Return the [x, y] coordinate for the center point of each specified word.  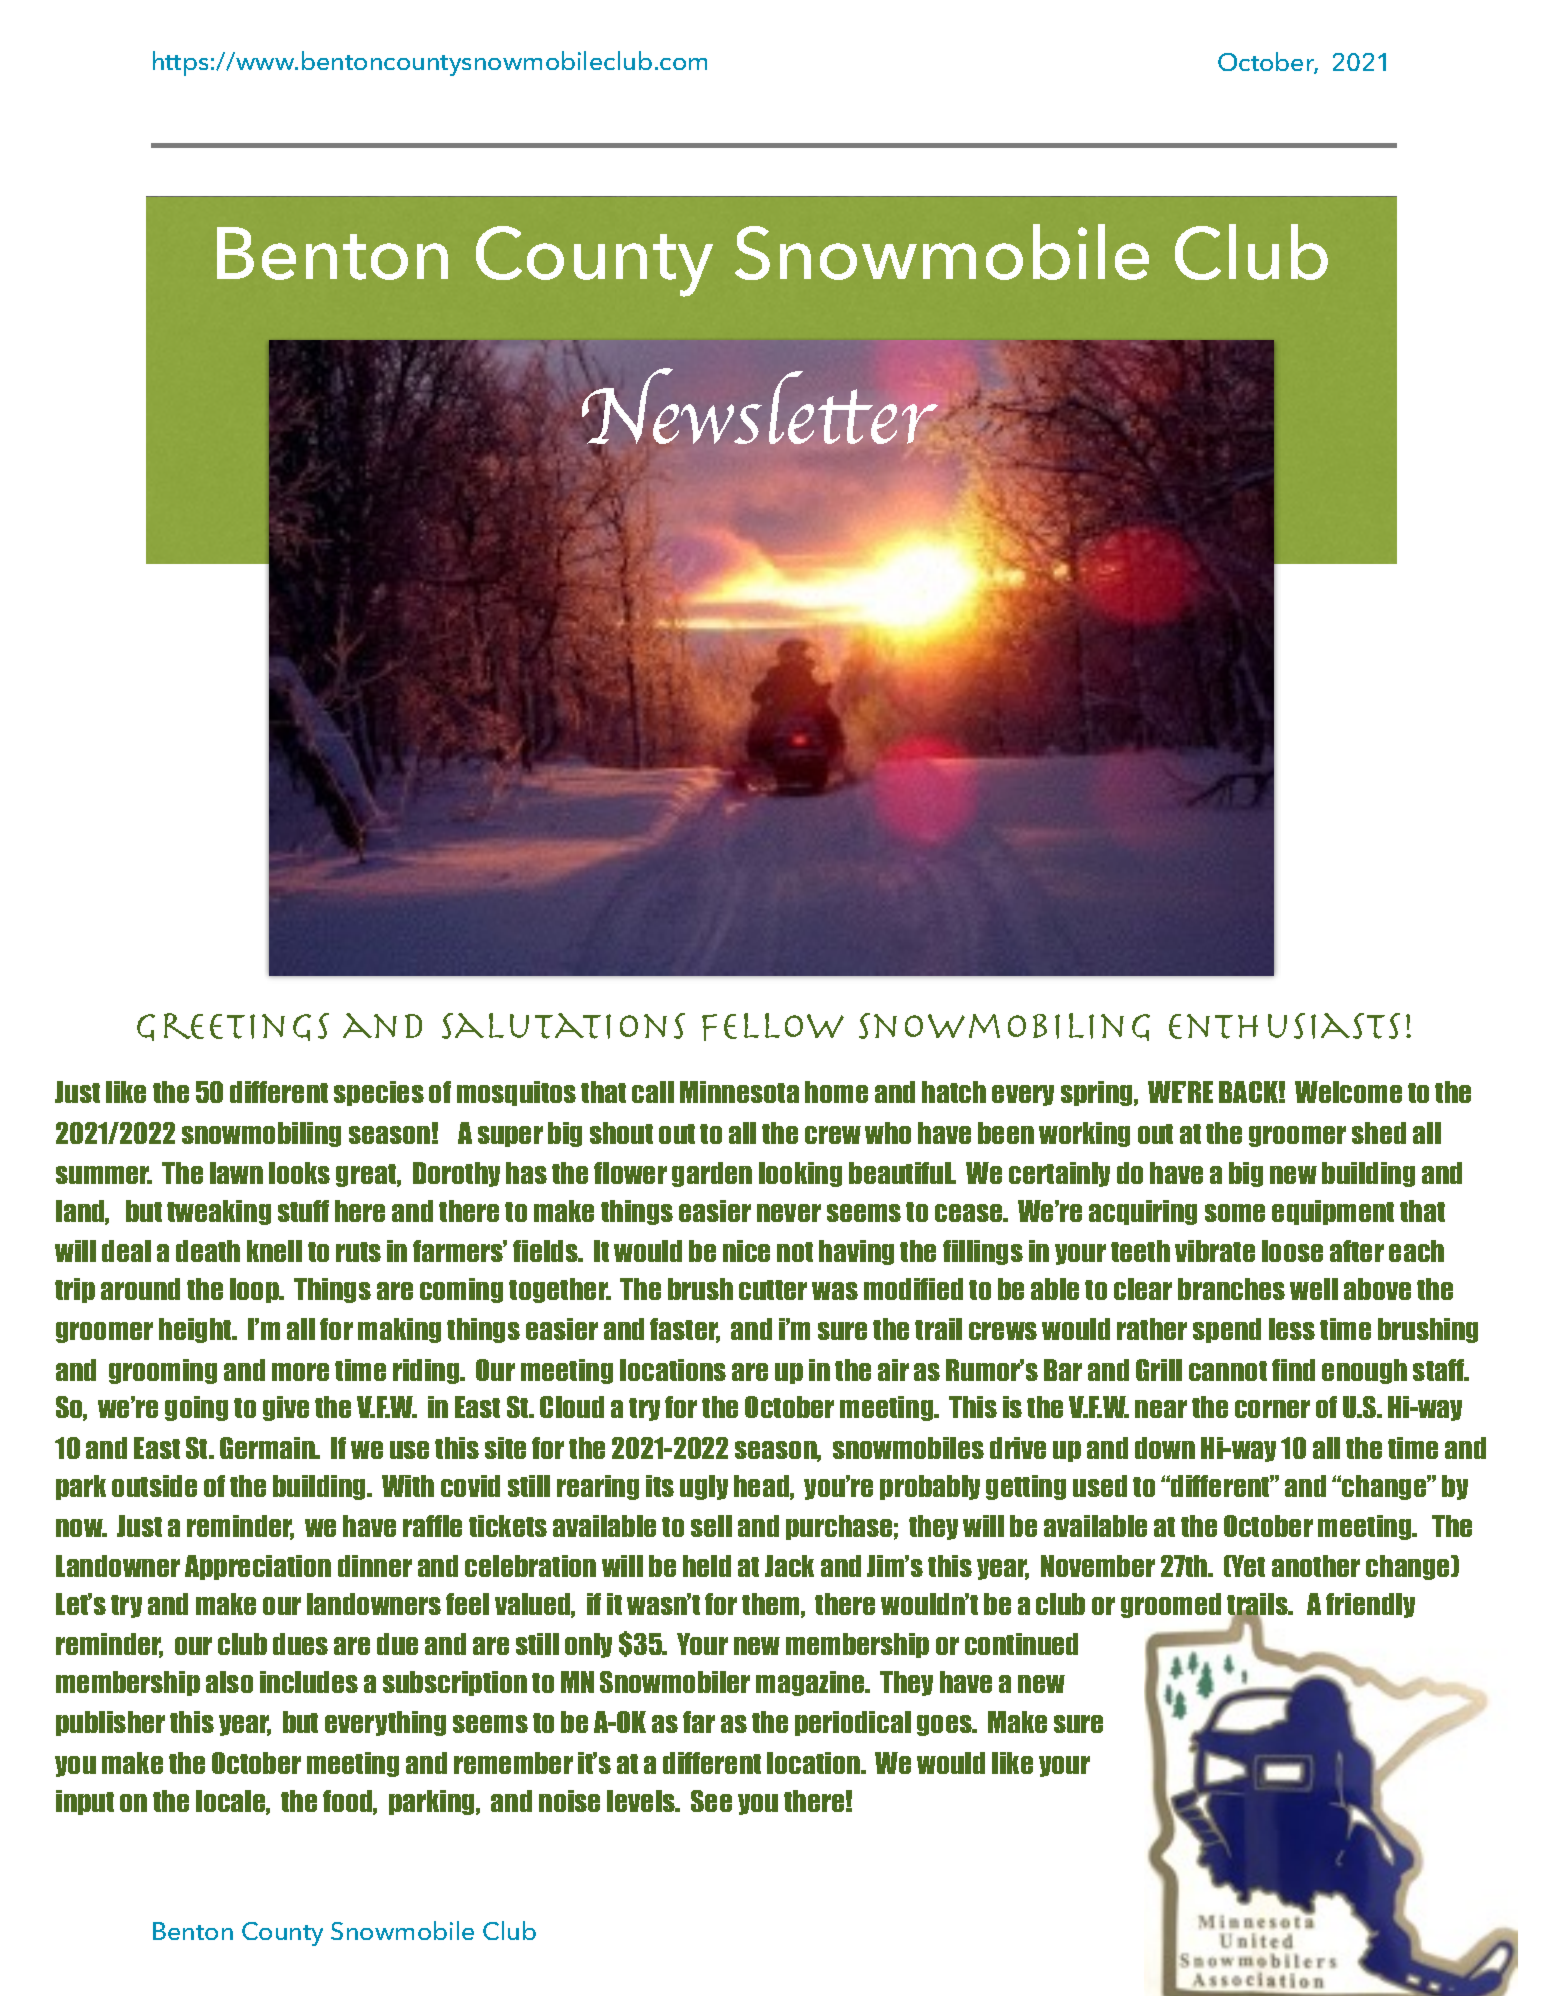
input [85, 1802]
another [1316, 1566]
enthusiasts [1284, 1026]
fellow [773, 1027]
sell [711, 1526]
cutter [773, 1290]
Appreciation [258, 1567]
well [1314, 1289]
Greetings [233, 1027]
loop [255, 1290]
